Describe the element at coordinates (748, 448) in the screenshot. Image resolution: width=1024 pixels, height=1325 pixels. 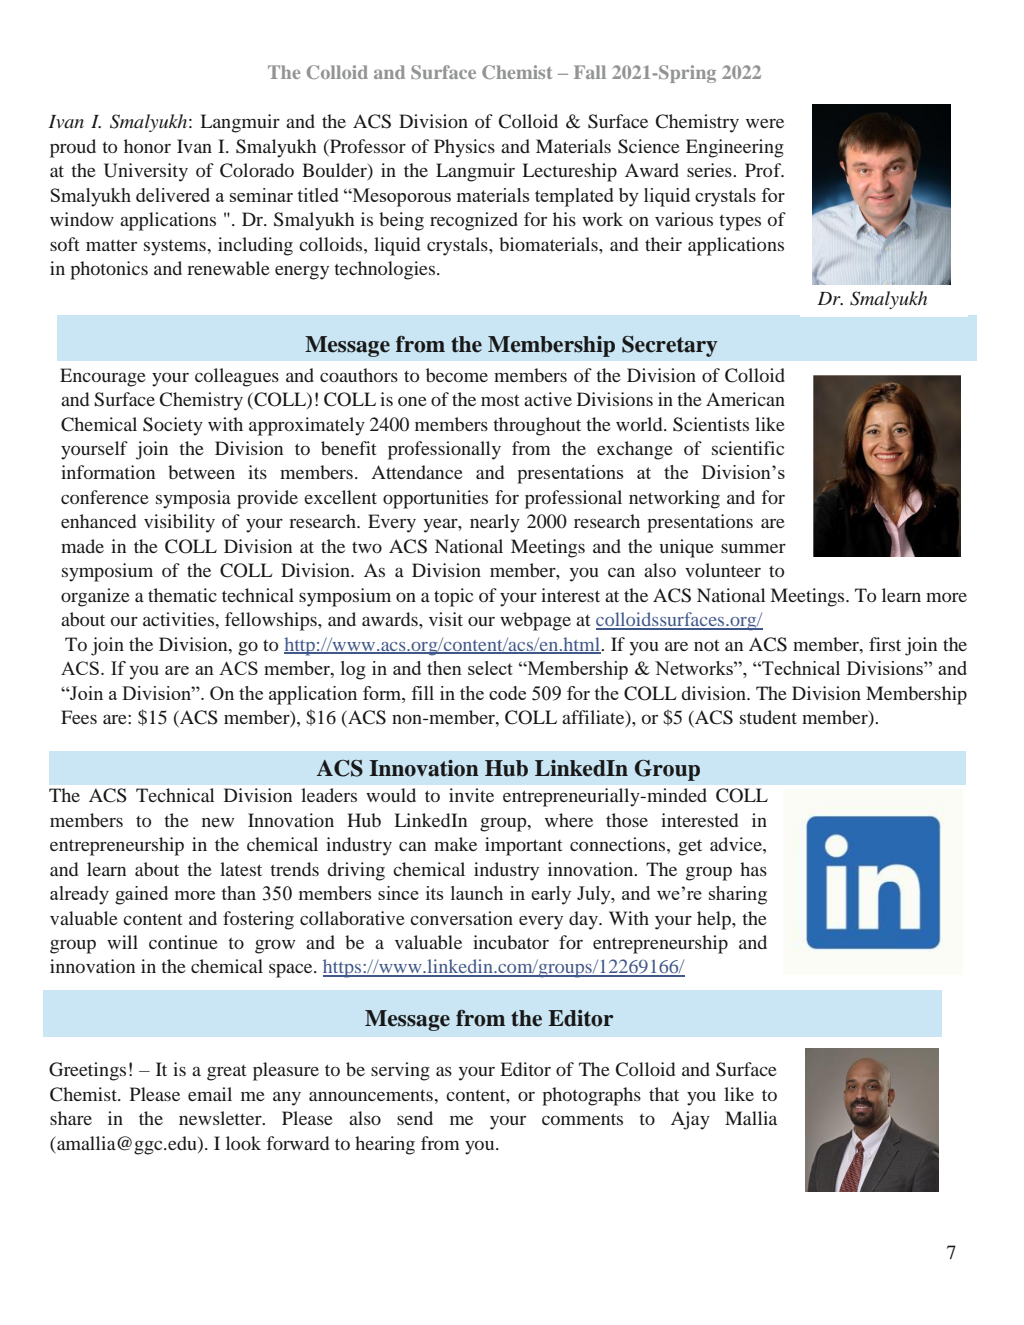
I see `scientific` at that location.
